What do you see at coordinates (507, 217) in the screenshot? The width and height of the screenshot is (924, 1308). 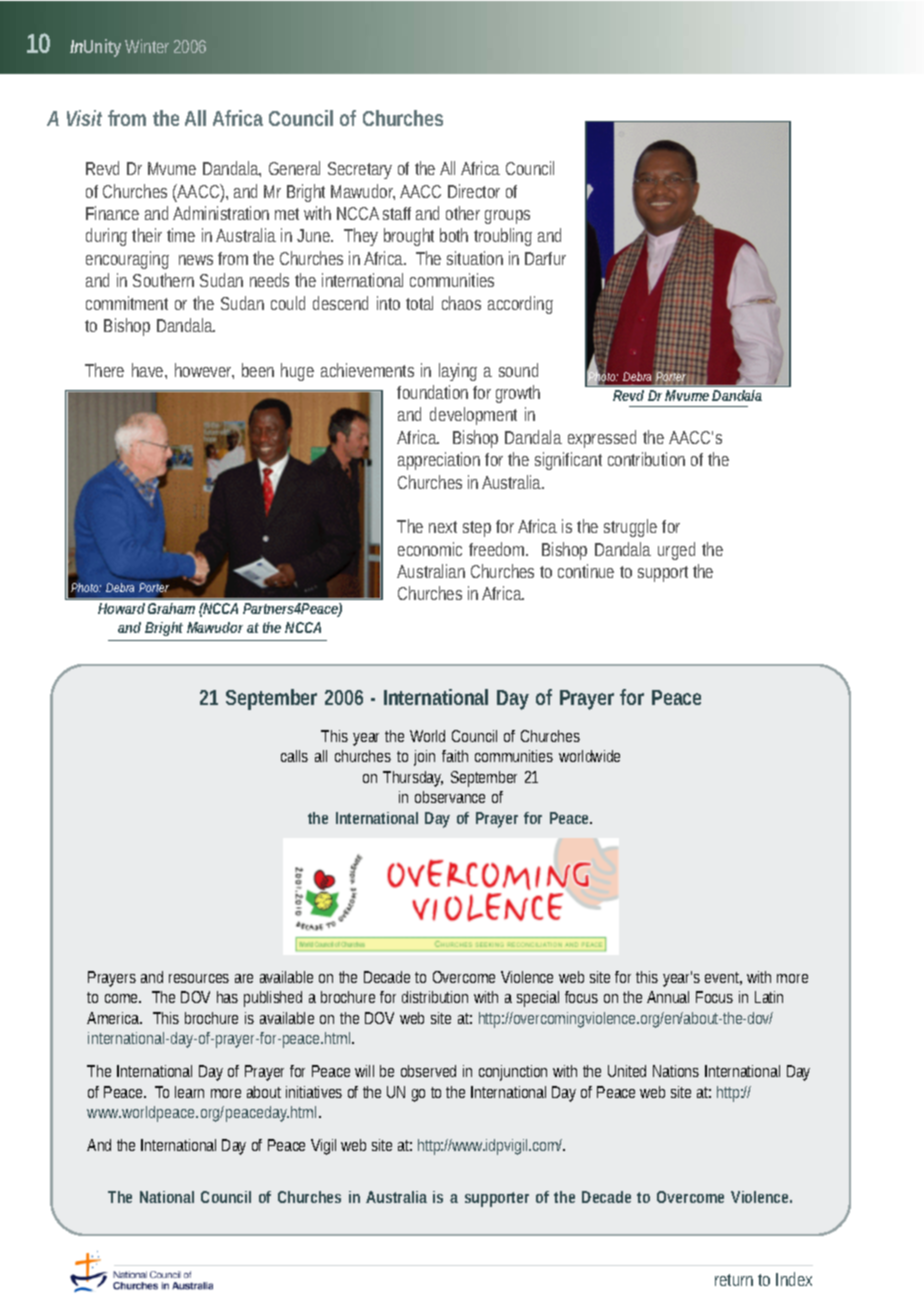 I see `groups` at bounding box center [507, 217].
